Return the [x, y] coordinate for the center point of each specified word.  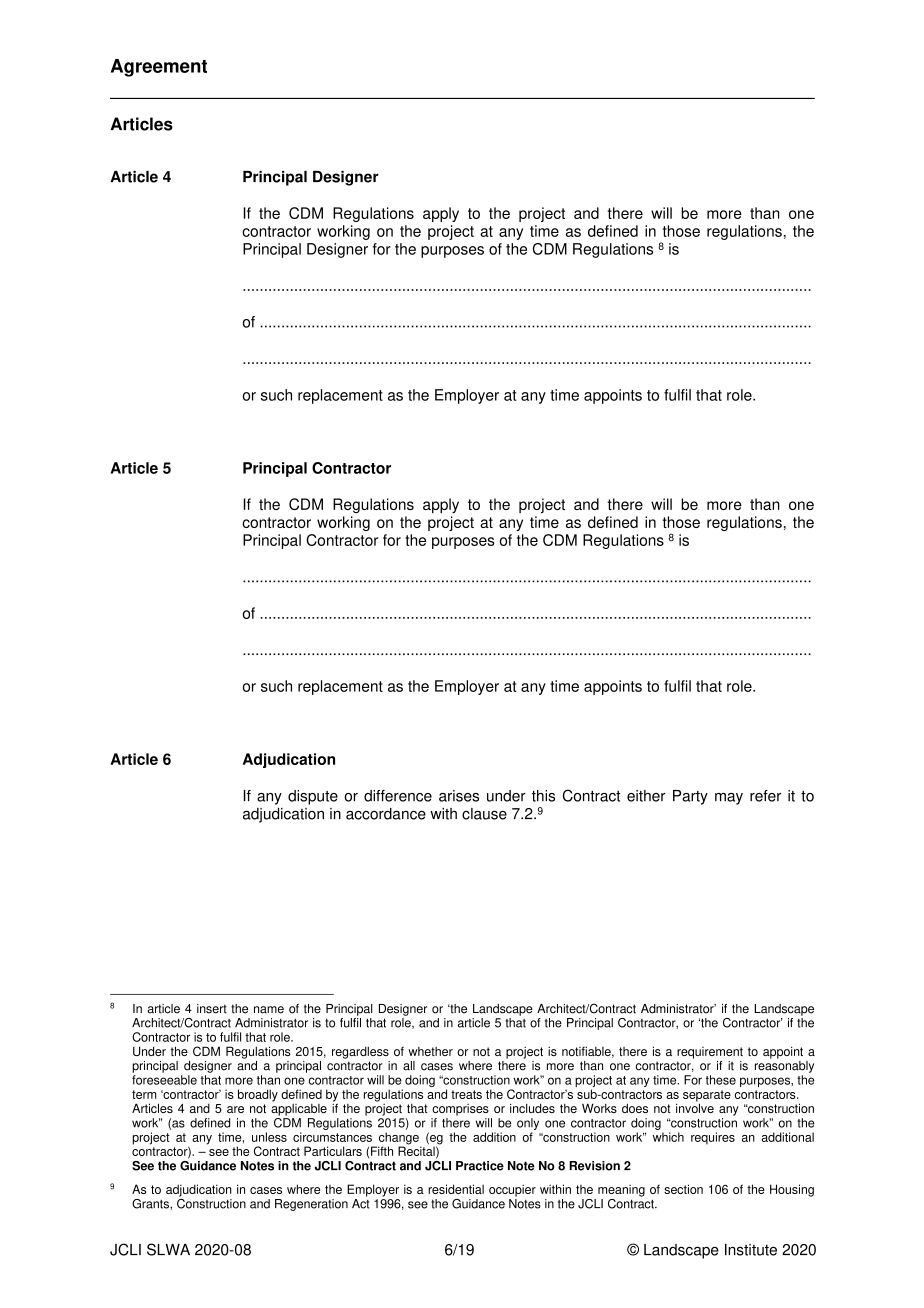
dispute [313, 797]
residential [456, 1189]
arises [459, 796]
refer [765, 796]
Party [690, 797]
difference [398, 796]
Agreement [159, 68]
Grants [151, 1204]
